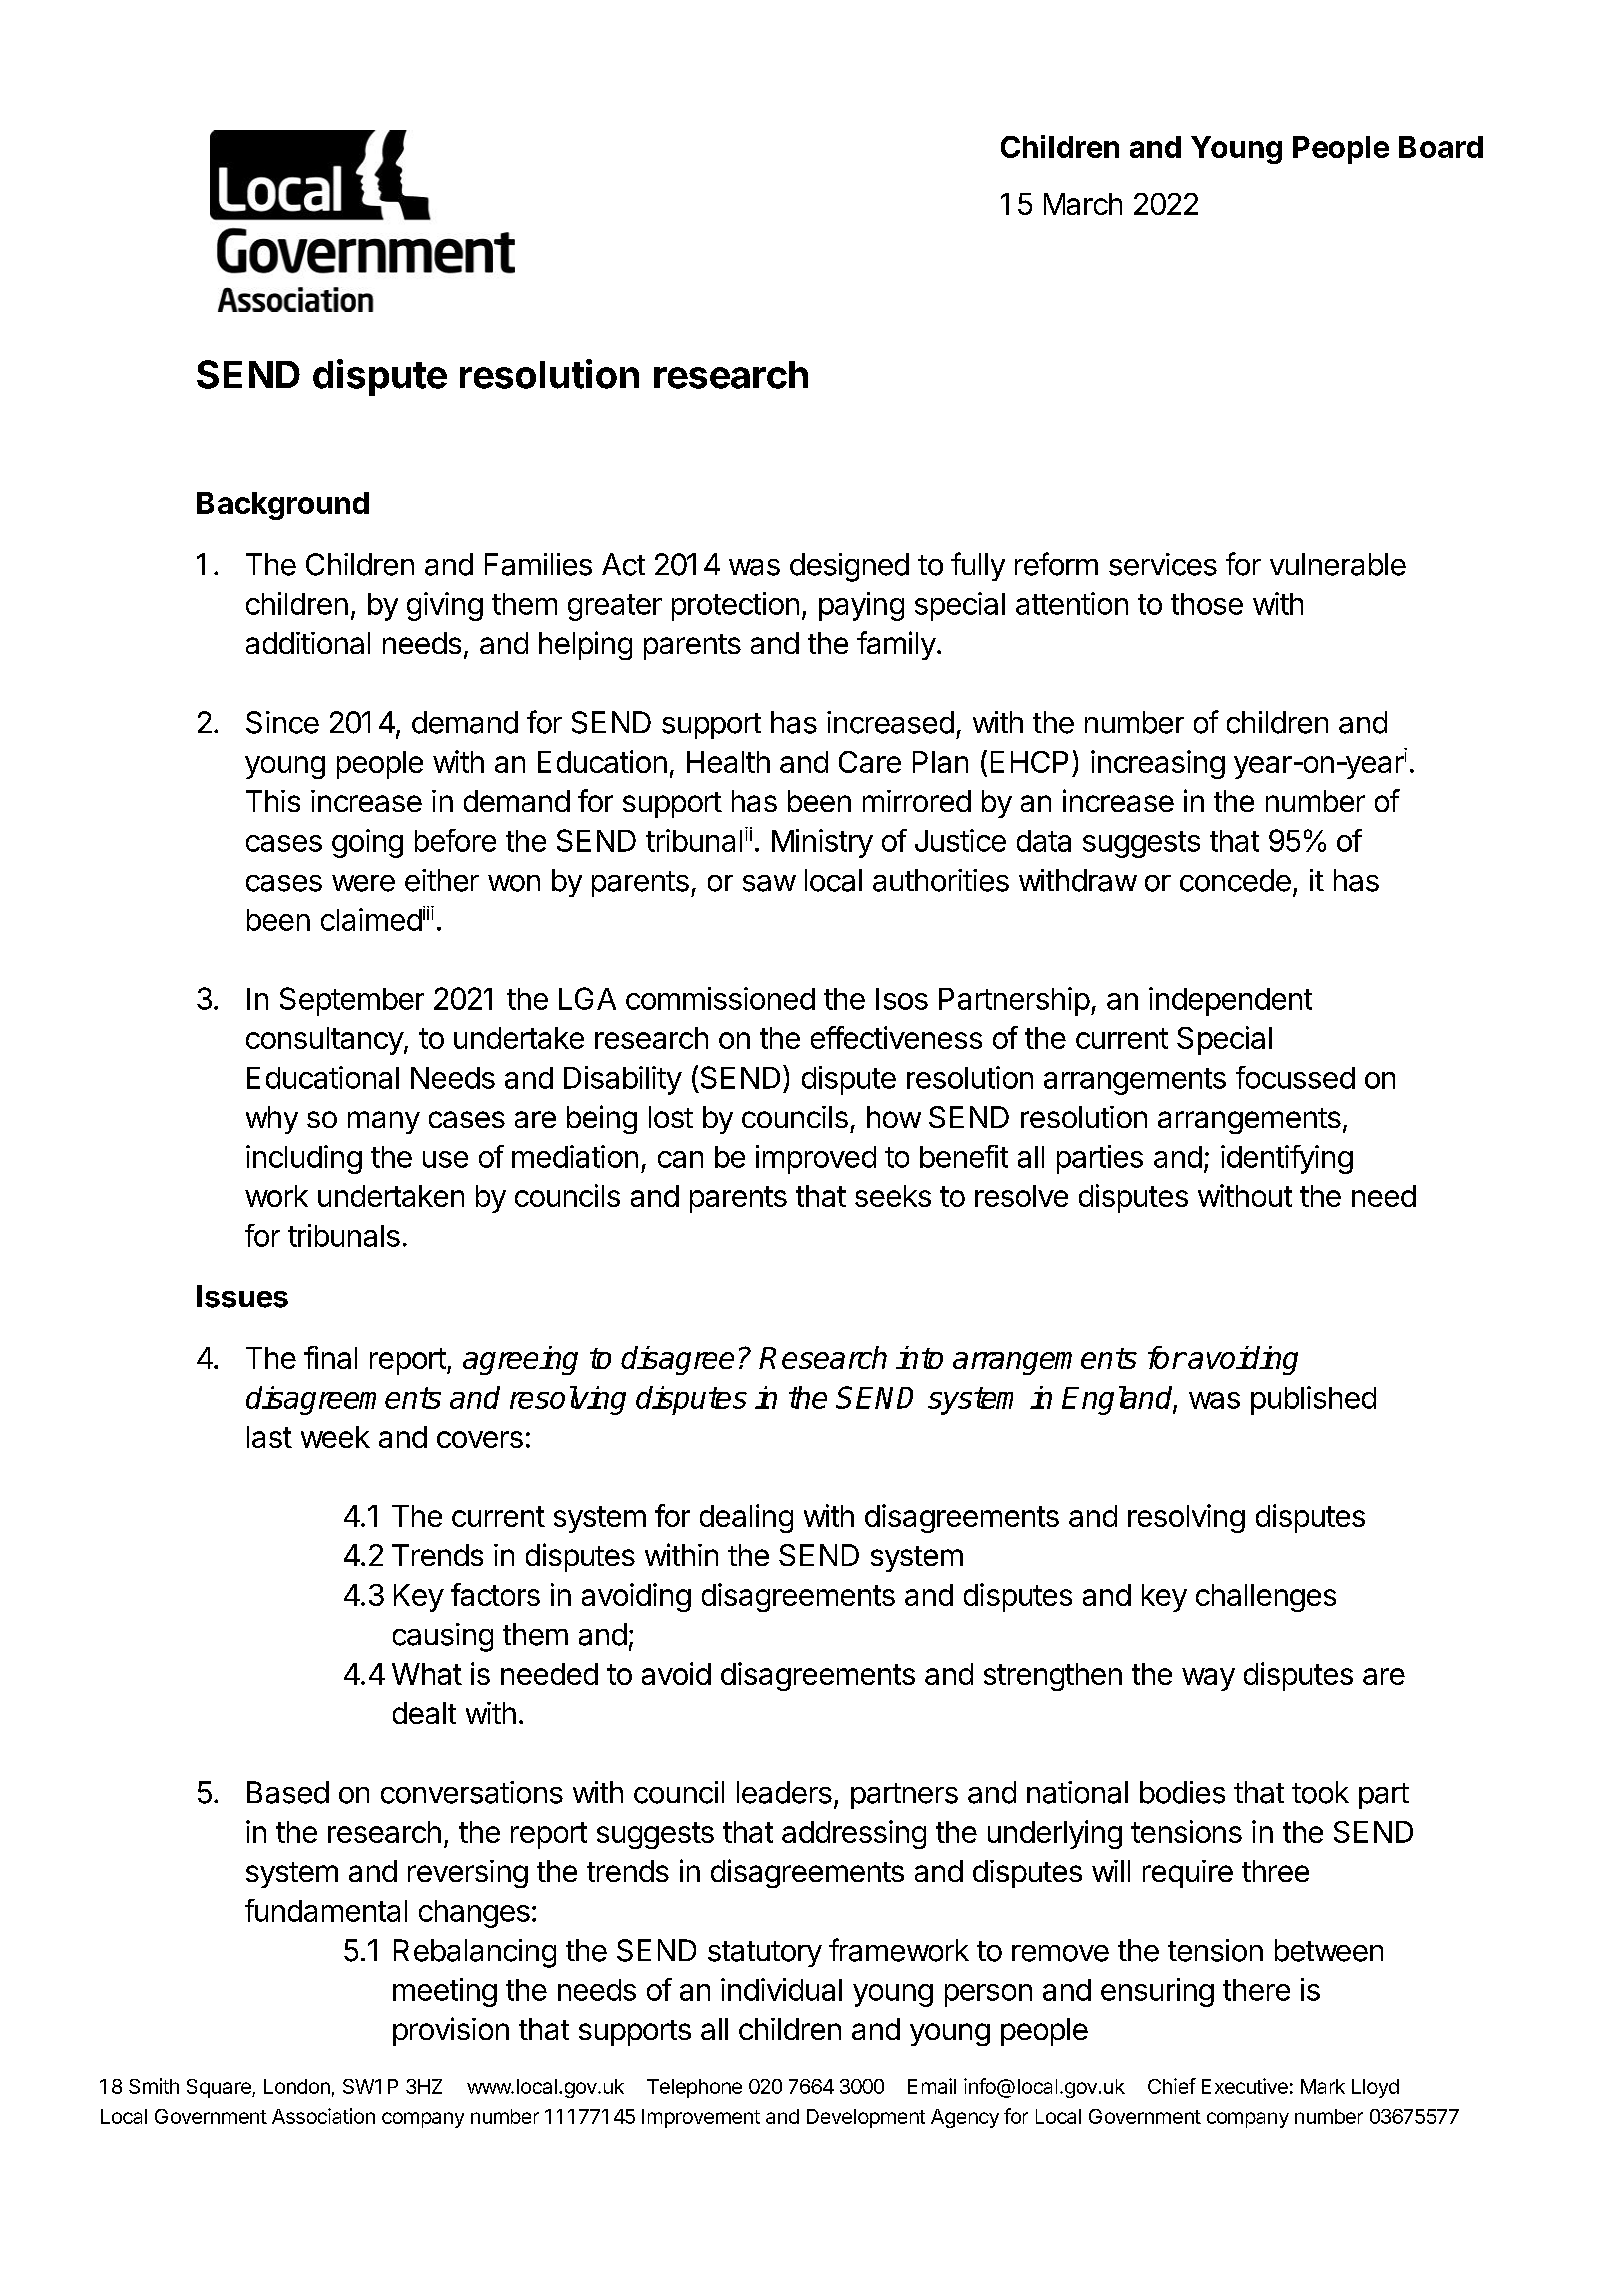 The width and height of the screenshot is (1616, 2285). What do you see at coordinates (1207, 604) in the screenshot?
I see `those` at bounding box center [1207, 604].
